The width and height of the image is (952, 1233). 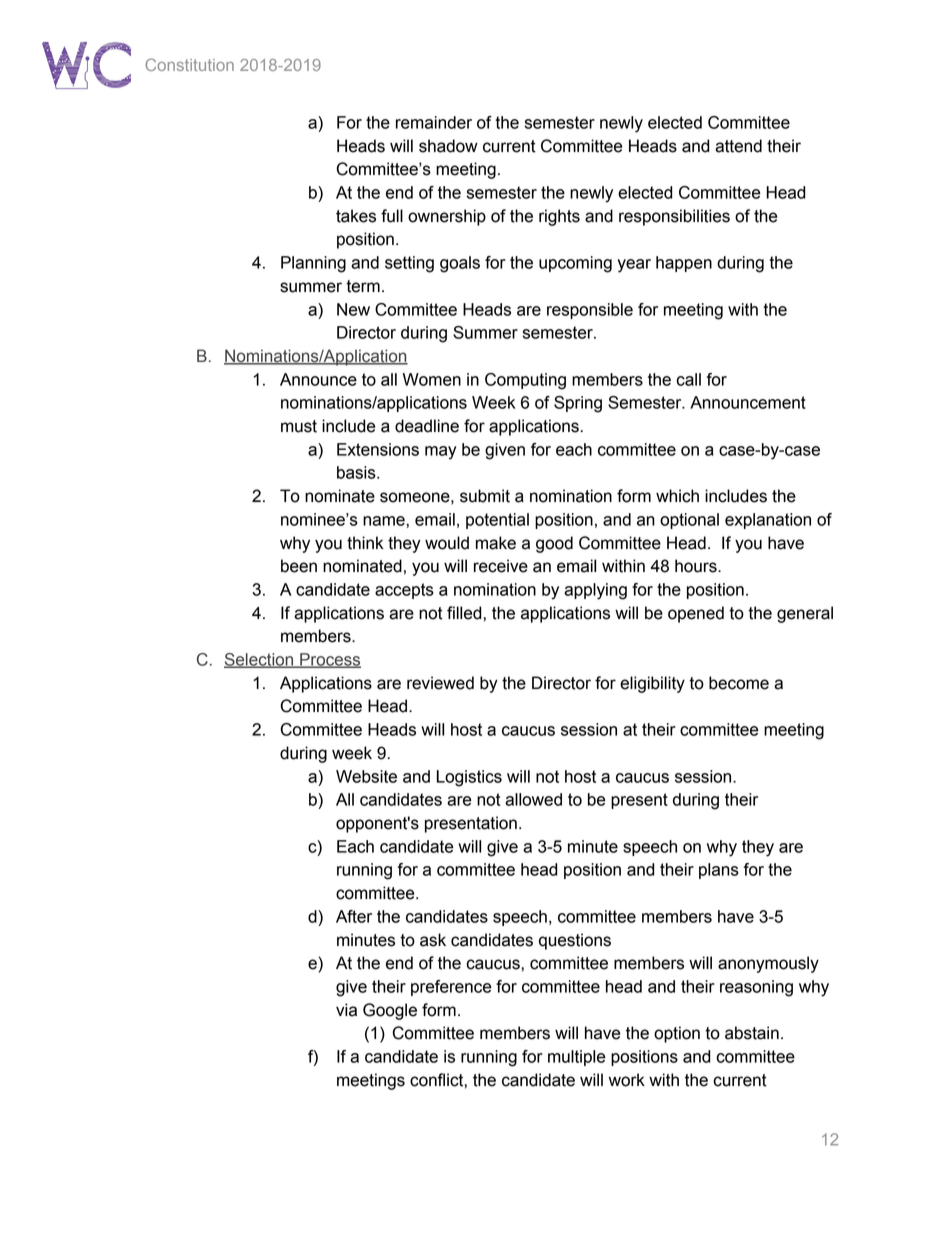 What do you see at coordinates (299, 566) in the image?
I see `been` at bounding box center [299, 566].
